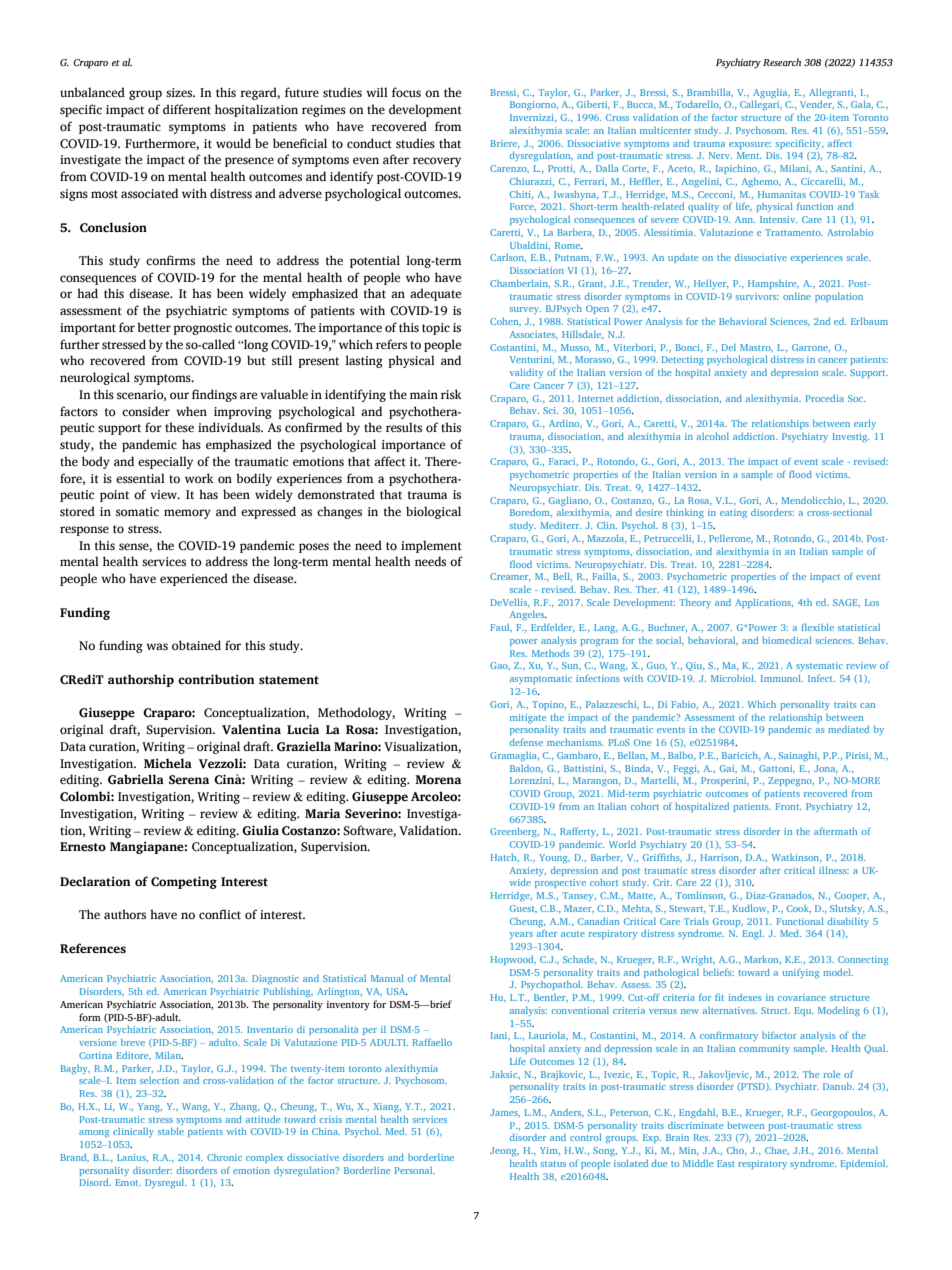 Image resolution: width=952 pixels, height=1270 pixels. Describe the element at coordinates (782, 62) in the image. I see `Research` at that location.
